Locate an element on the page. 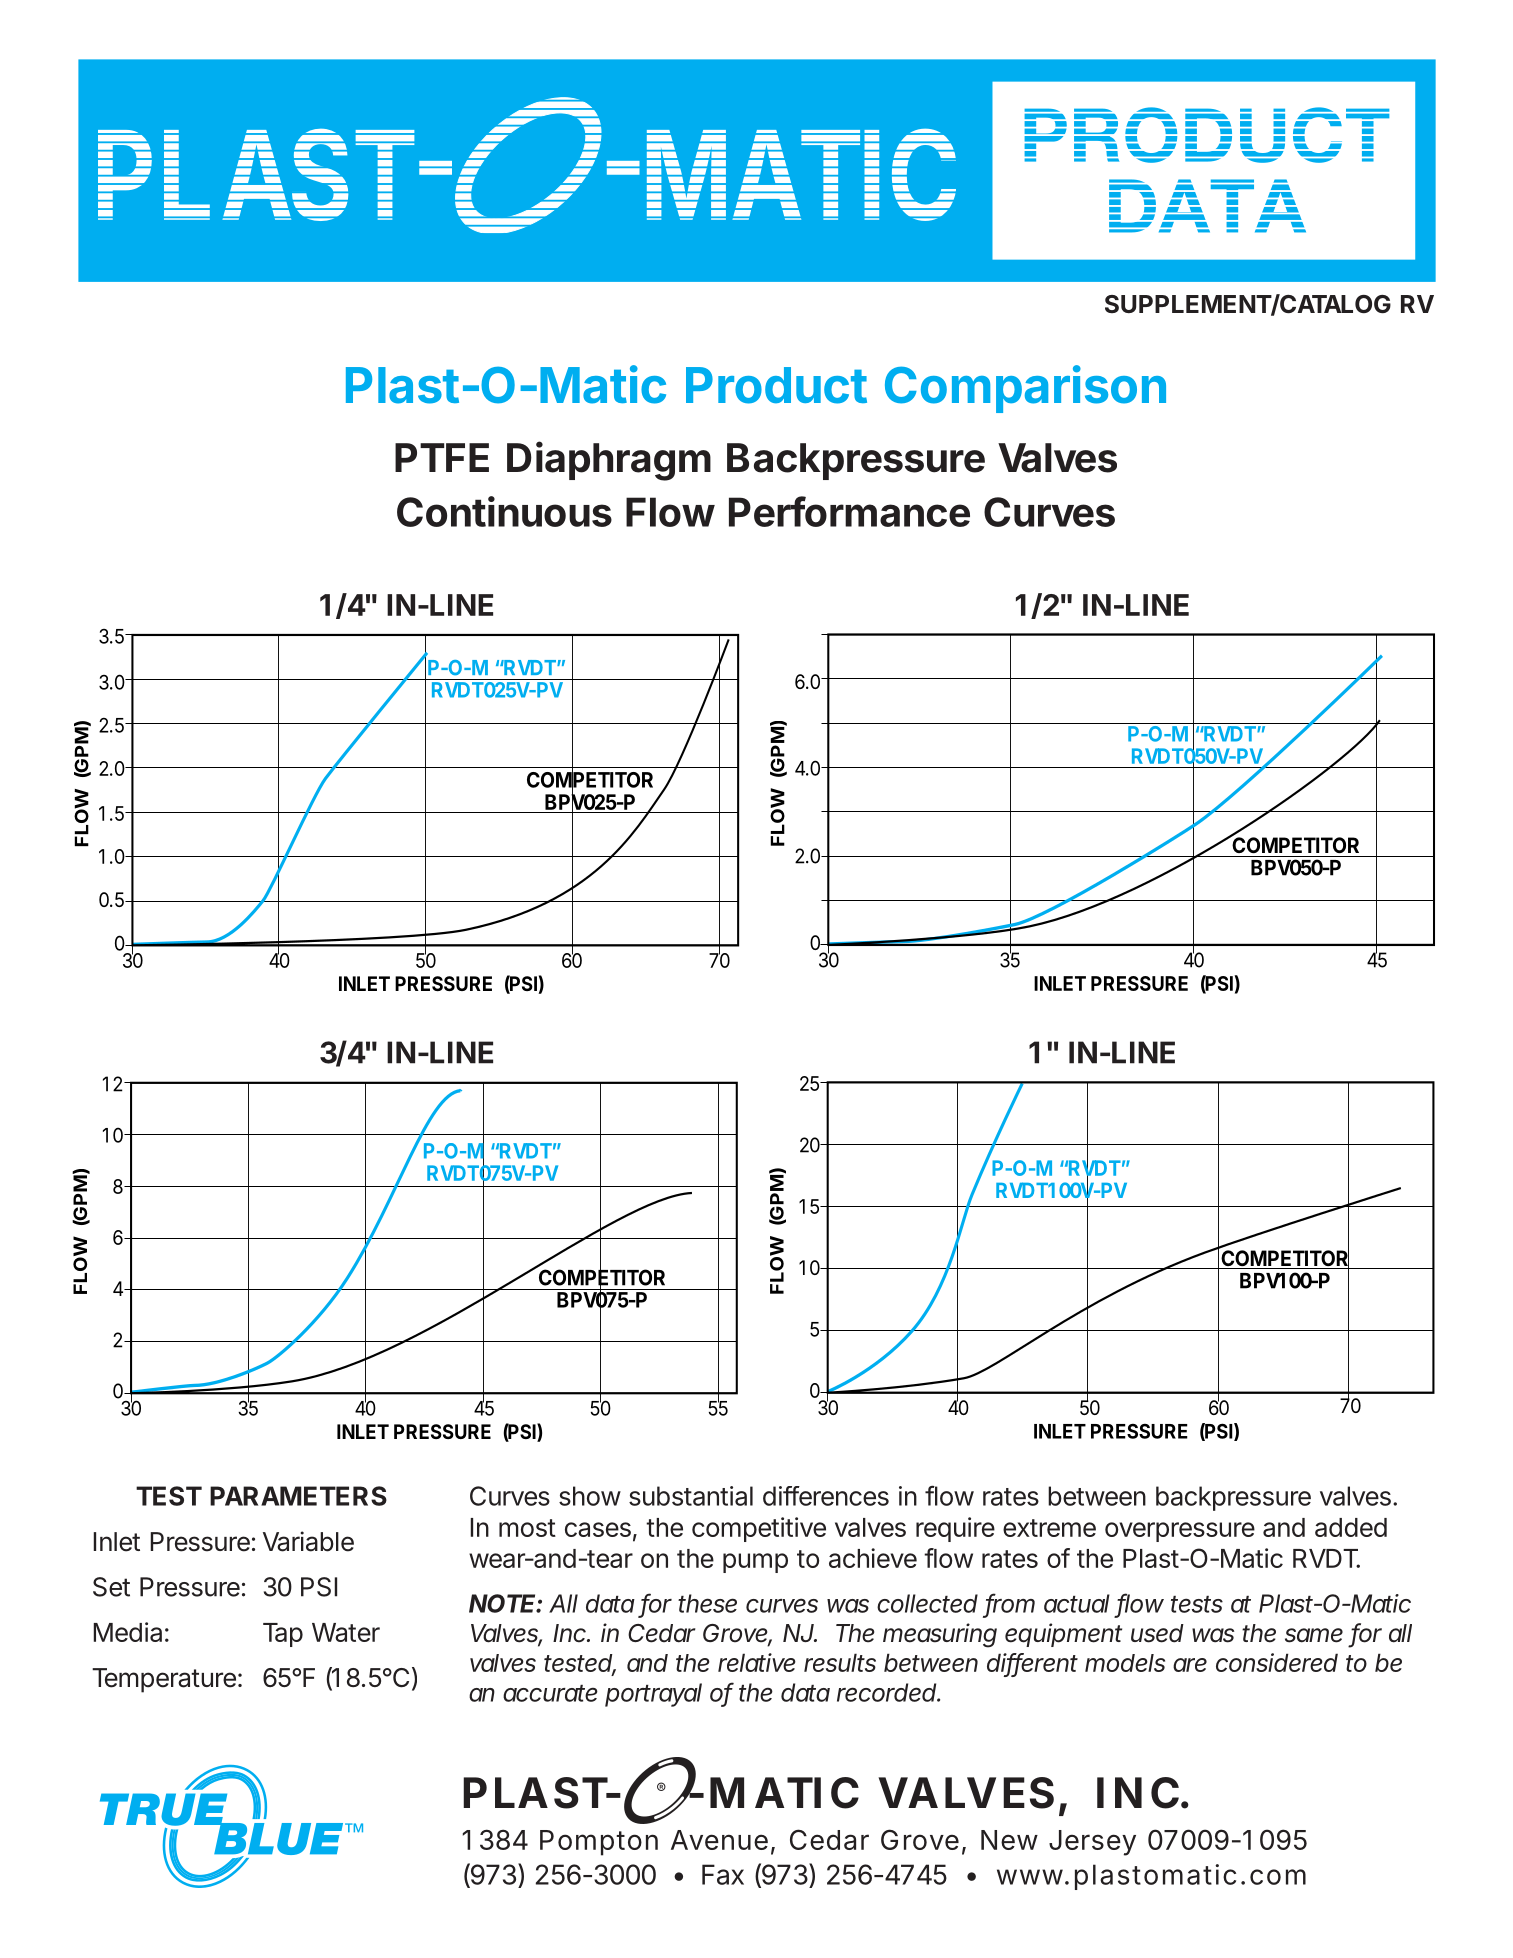 This document has height=1958, width=1513. Product is located at coordinates (776, 385).
